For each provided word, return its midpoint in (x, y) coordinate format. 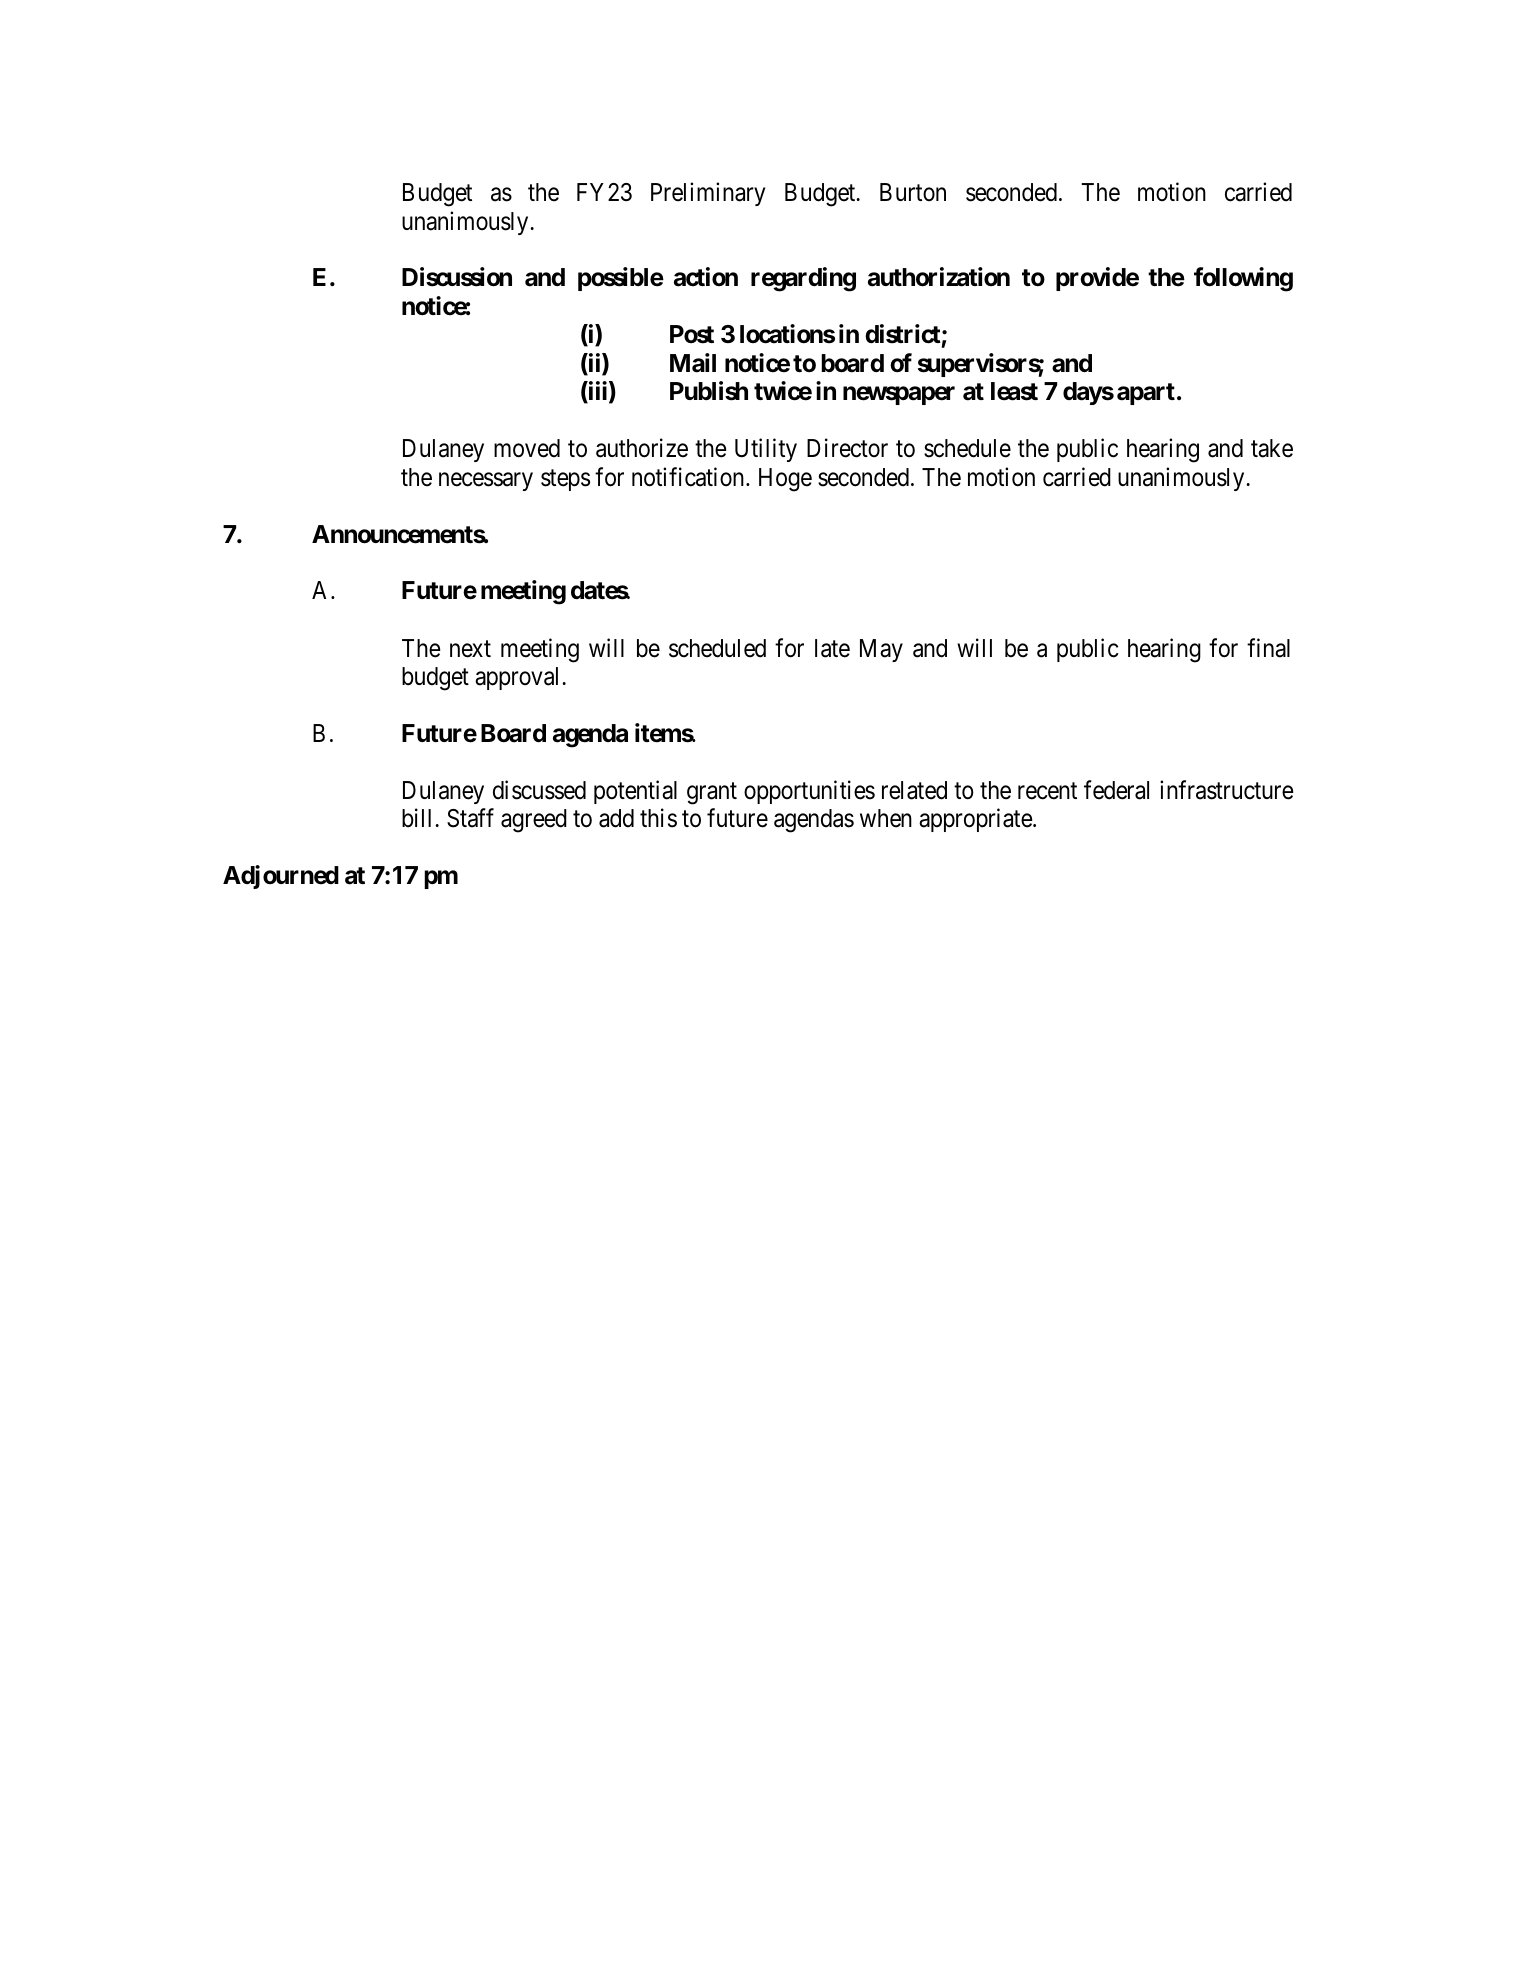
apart (1146, 394)
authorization (939, 277)
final (1268, 648)
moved (527, 448)
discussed (539, 790)
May (881, 650)
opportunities (809, 792)
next (470, 649)
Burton (913, 192)
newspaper (899, 396)
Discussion (457, 277)
